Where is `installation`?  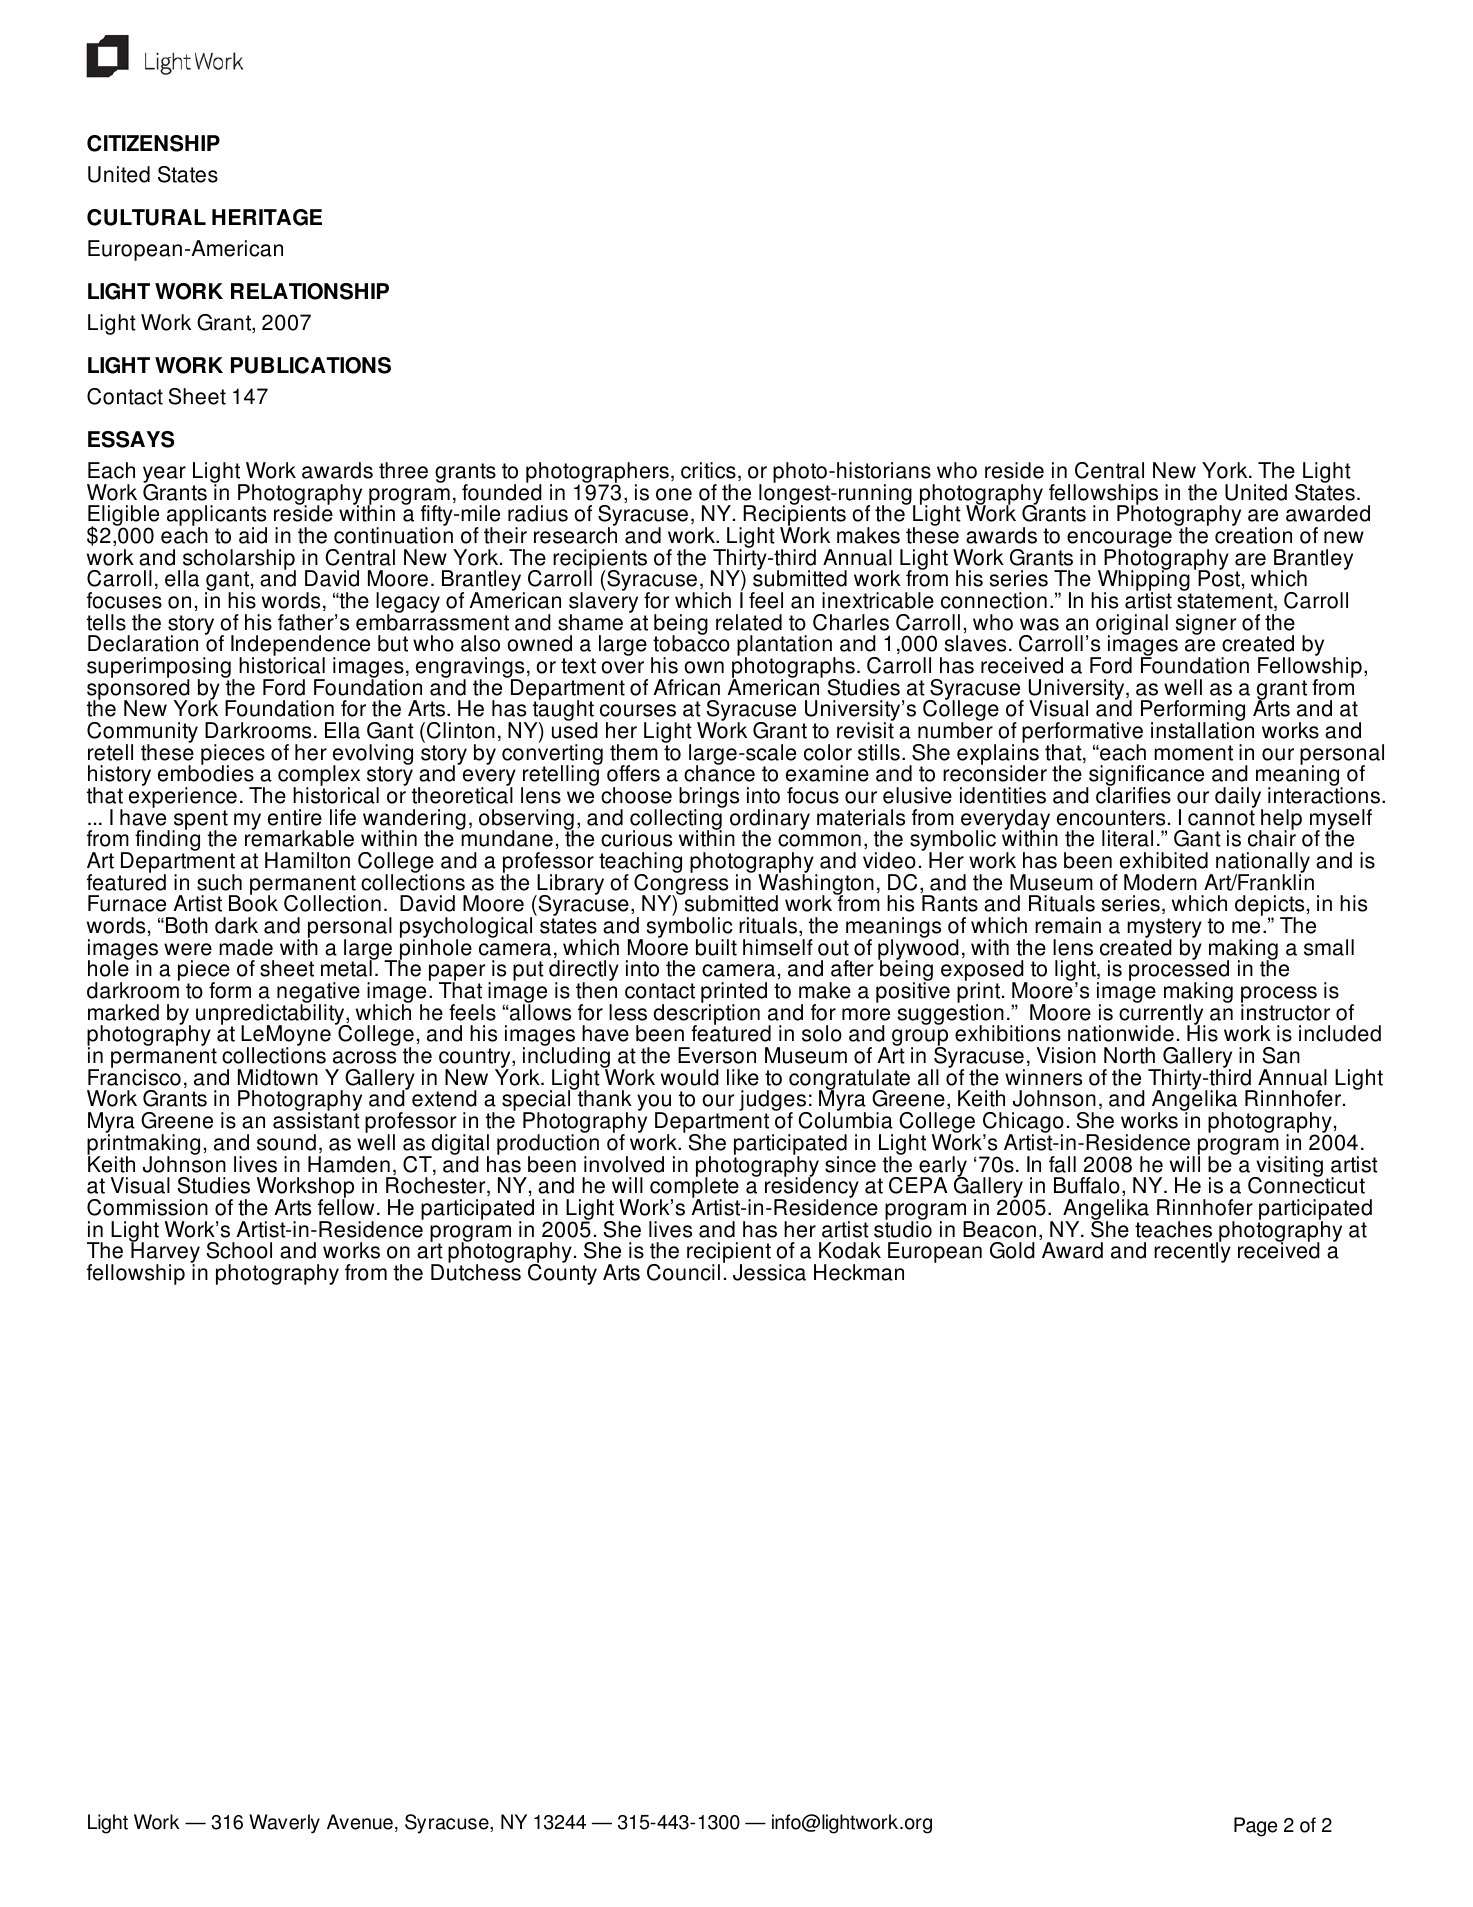 installation is located at coordinates (1202, 729).
